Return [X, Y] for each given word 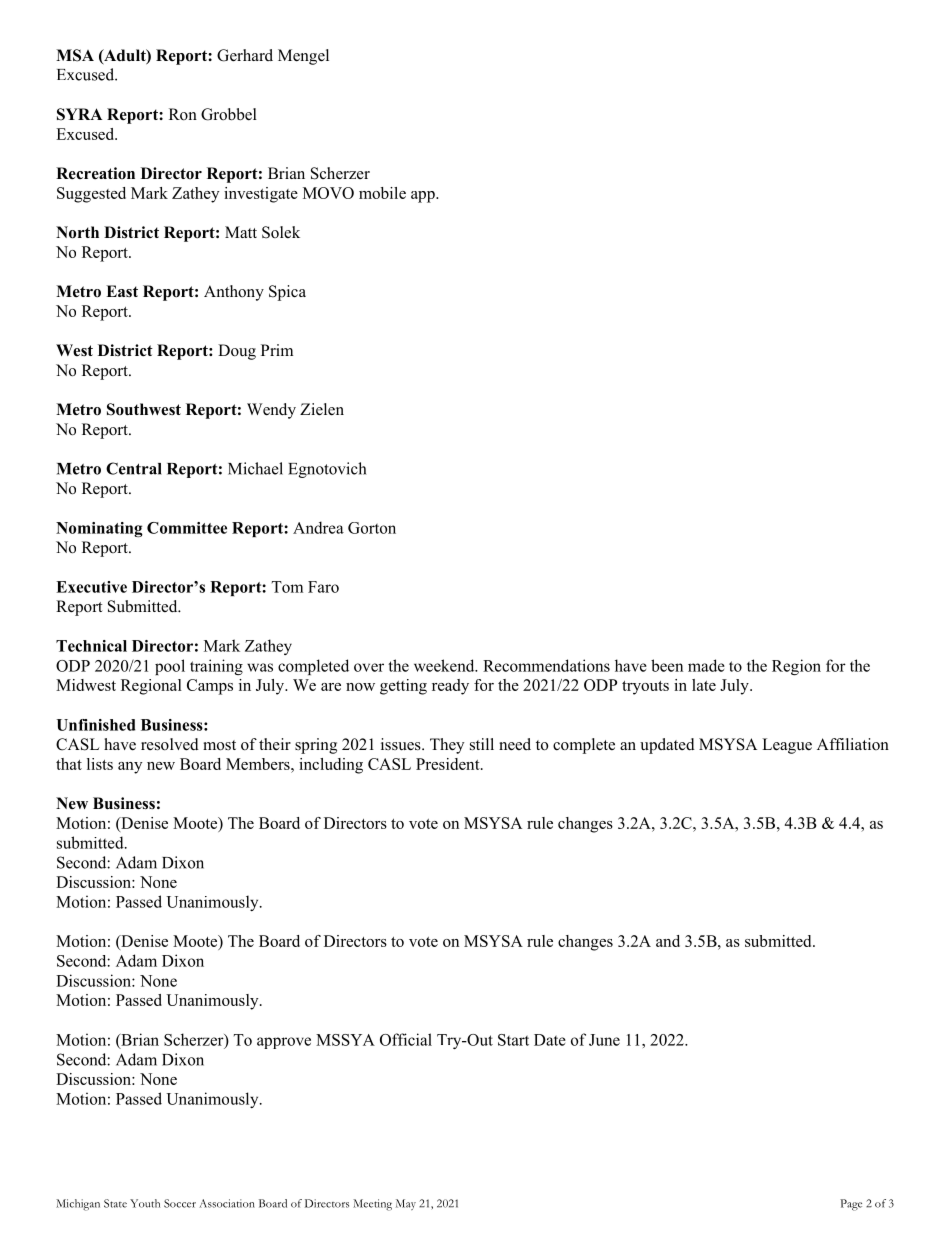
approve [284, 1043]
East [122, 291]
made [706, 665]
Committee [187, 528]
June [604, 1040]
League [787, 746]
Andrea [318, 527]
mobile [382, 193]
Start [513, 1040]
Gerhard [245, 55]
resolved [170, 744]
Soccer [180, 1203]
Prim [277, 350]
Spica [287, 293]
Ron [183, 114]
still [482, 744]
